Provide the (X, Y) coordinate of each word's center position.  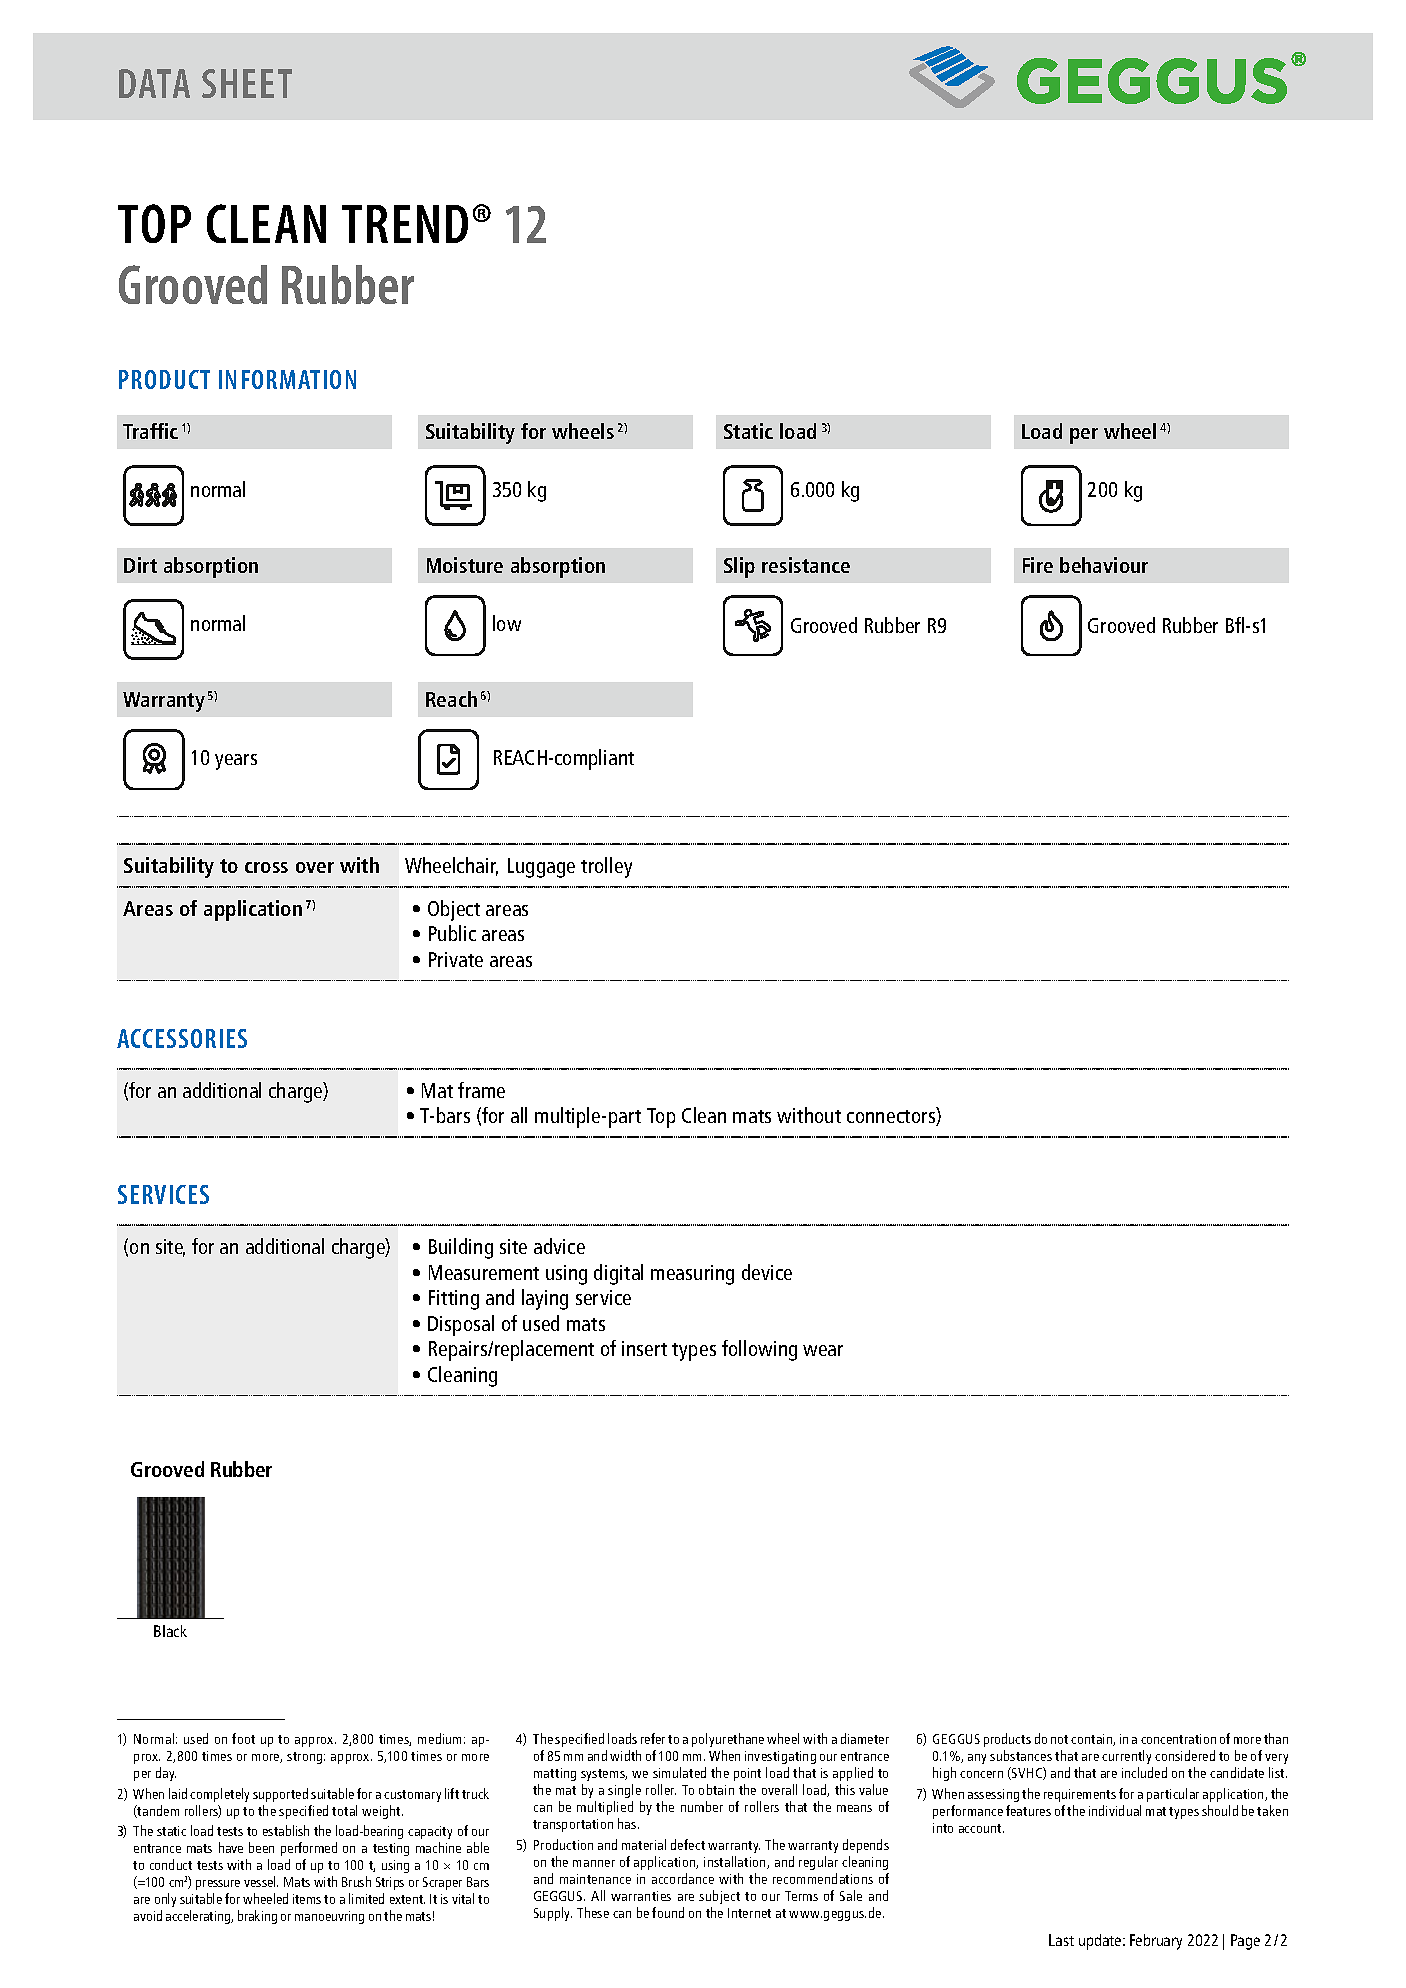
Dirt (140, 565)
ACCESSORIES (182, 1038)
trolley (606, 867)
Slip (739, 567)
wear (823, 1350)
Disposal (461, 1325)
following (759, 1350)
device (767, 1272)
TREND (405, 224)
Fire (1038, 565)
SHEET (247, 83)
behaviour (1104, 565)
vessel (261, 1881)
